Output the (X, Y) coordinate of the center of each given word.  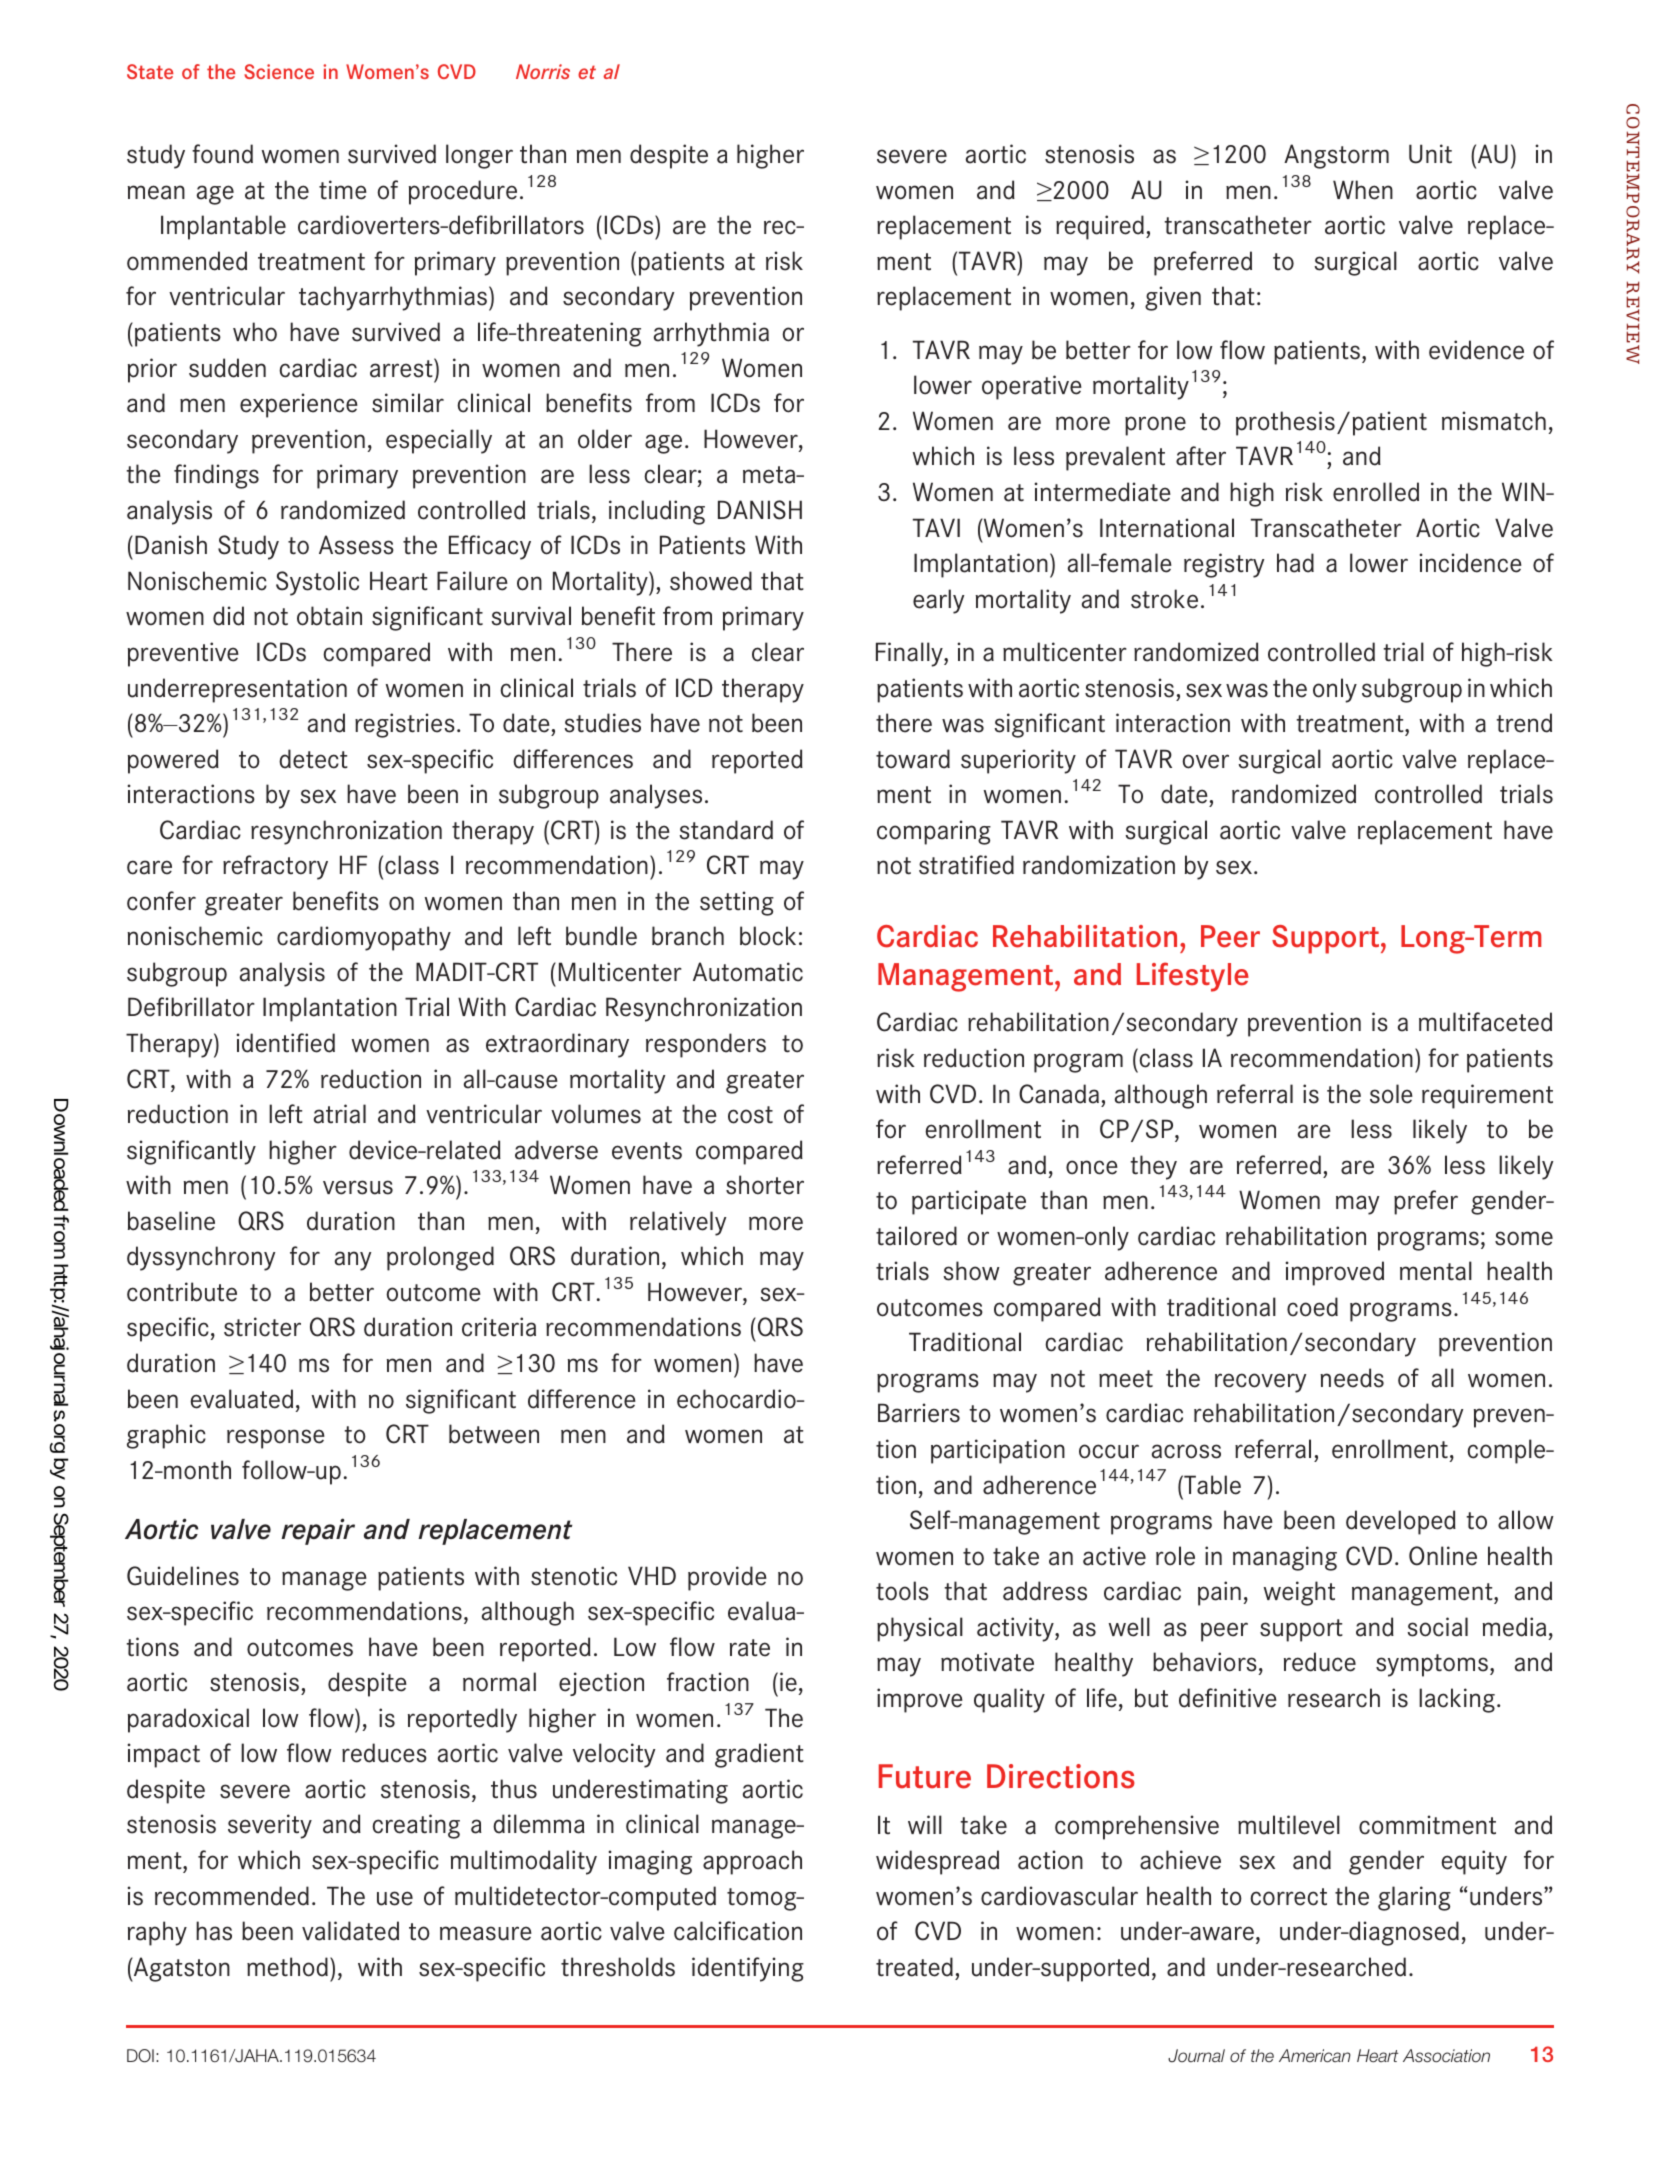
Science (279, 71)
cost (750, 1115)
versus (358, 1187)
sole (1391, 1094)
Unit (1430, 154)
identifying (748, 1969)
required (1100, 227)
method (287, 1967)
